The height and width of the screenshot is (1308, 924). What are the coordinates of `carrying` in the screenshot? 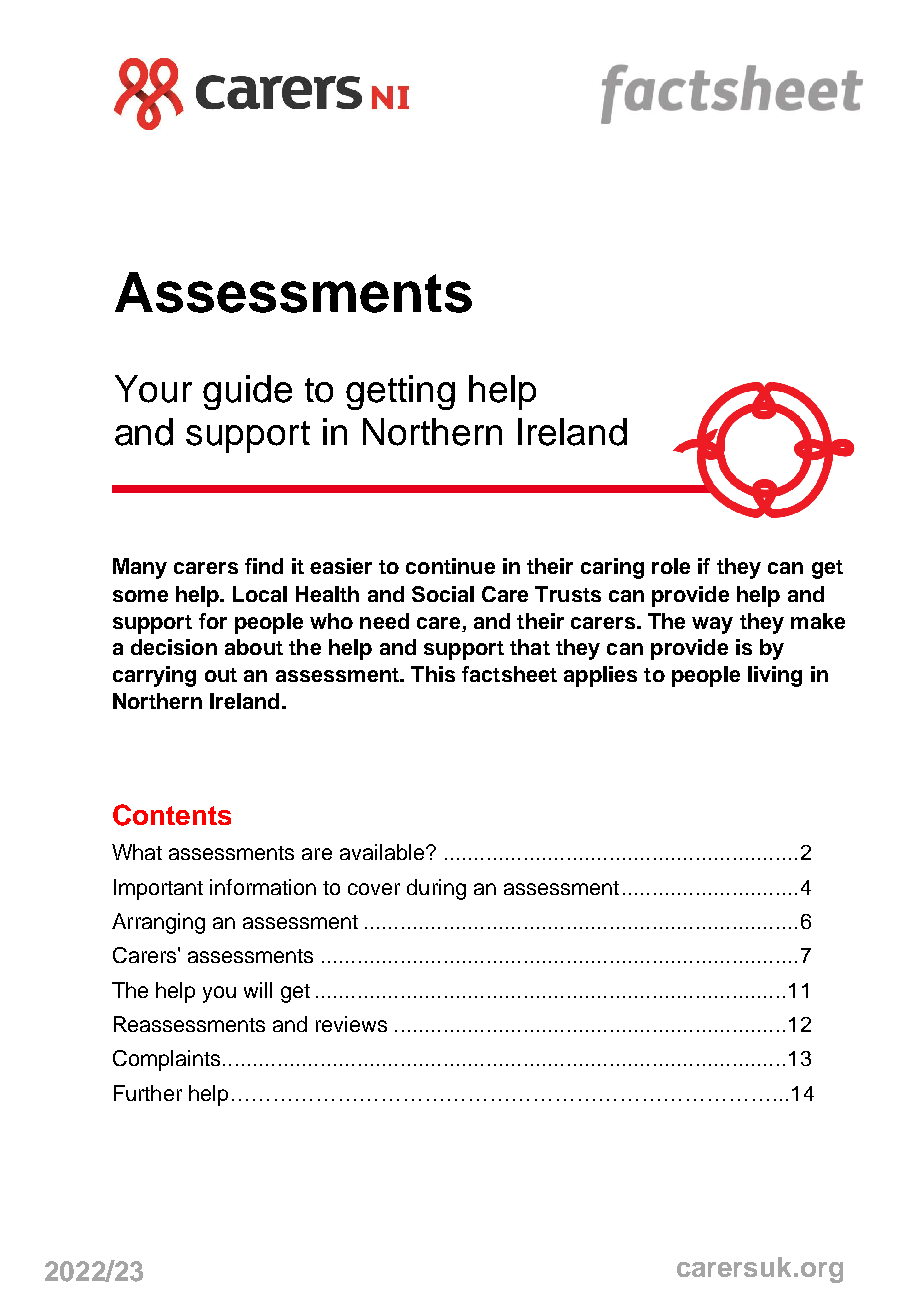 It's located at (154, 676).
